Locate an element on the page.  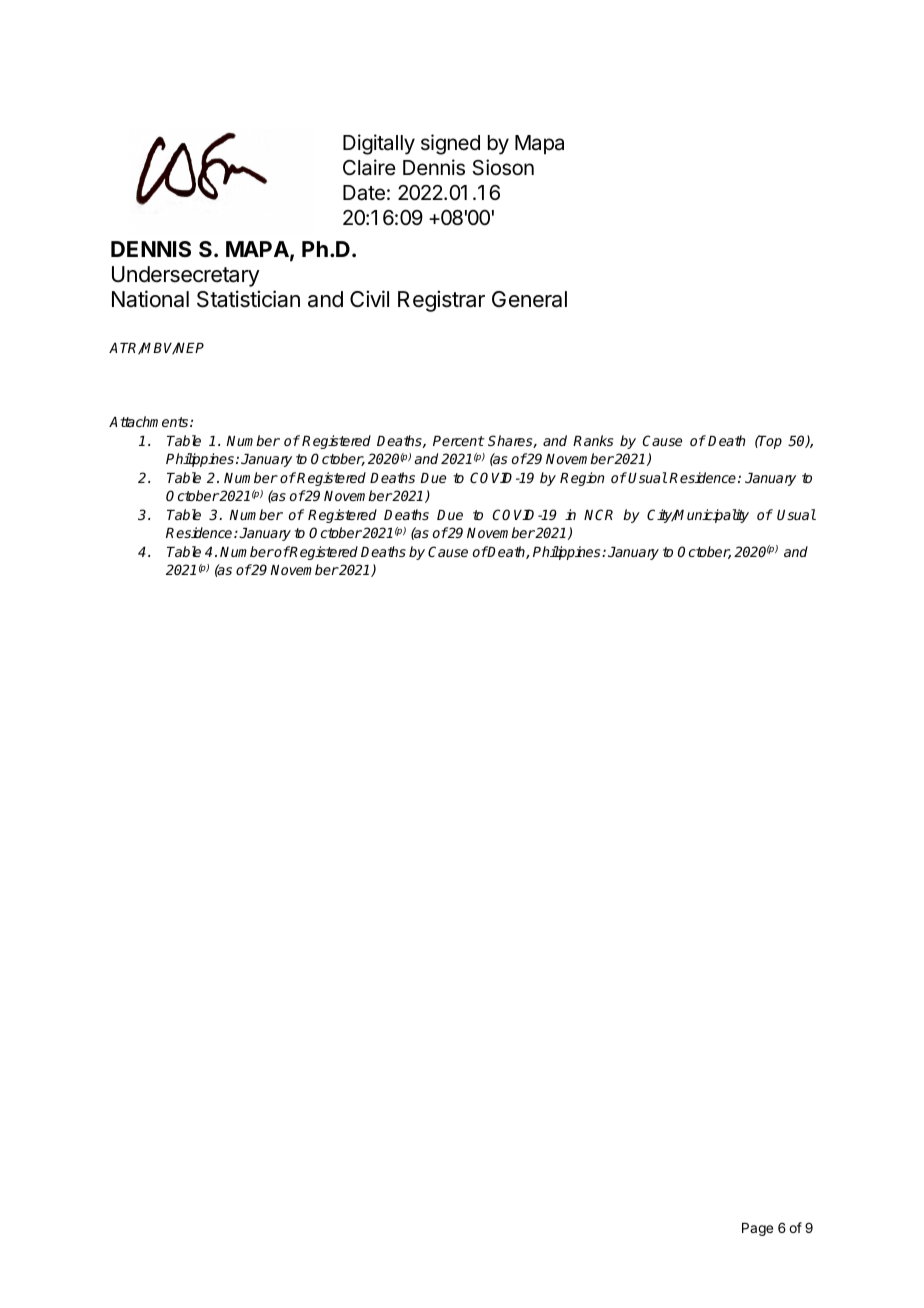
General is located at coordinates (529, 299).
